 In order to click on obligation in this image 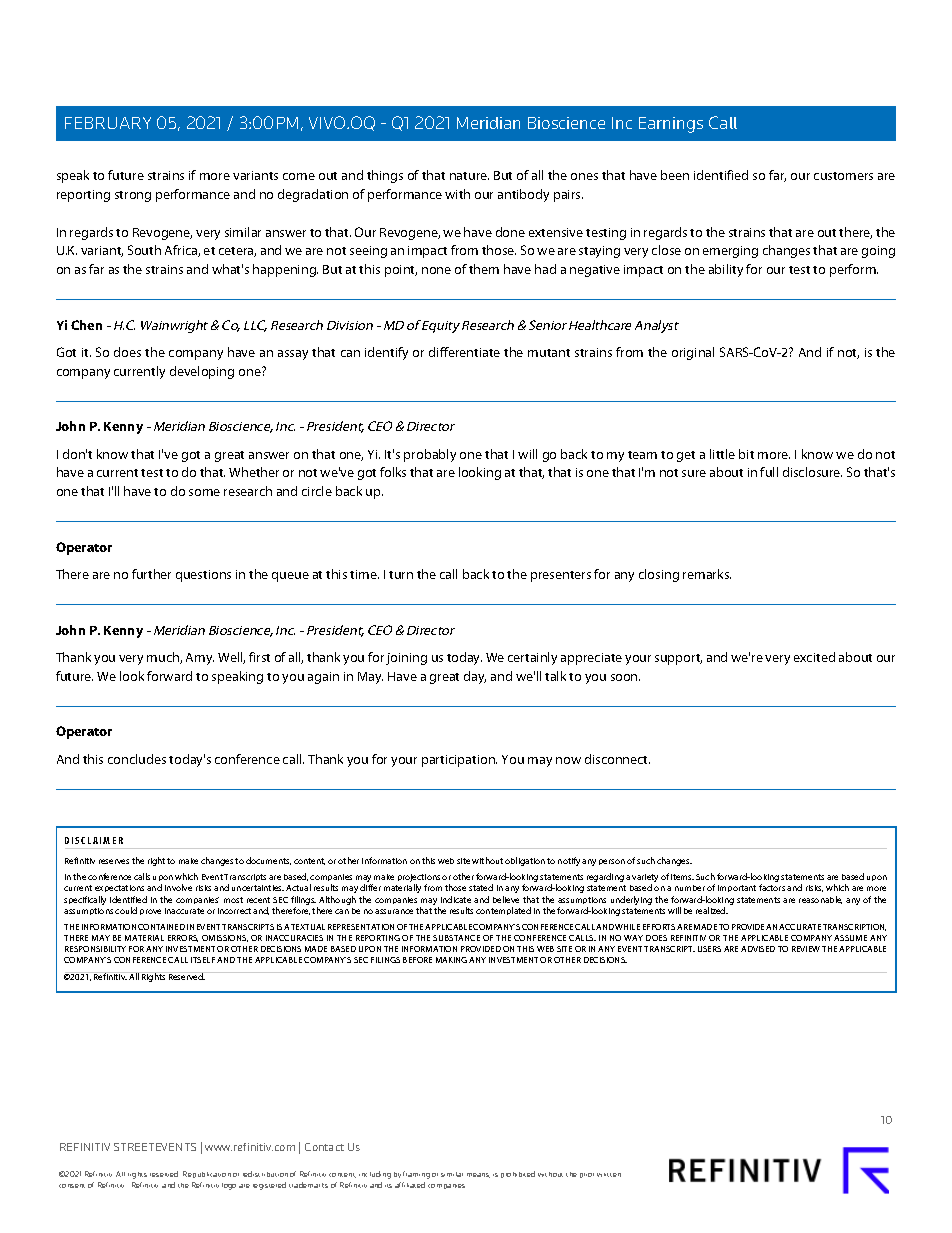, I will do `click(525, 861)`.
